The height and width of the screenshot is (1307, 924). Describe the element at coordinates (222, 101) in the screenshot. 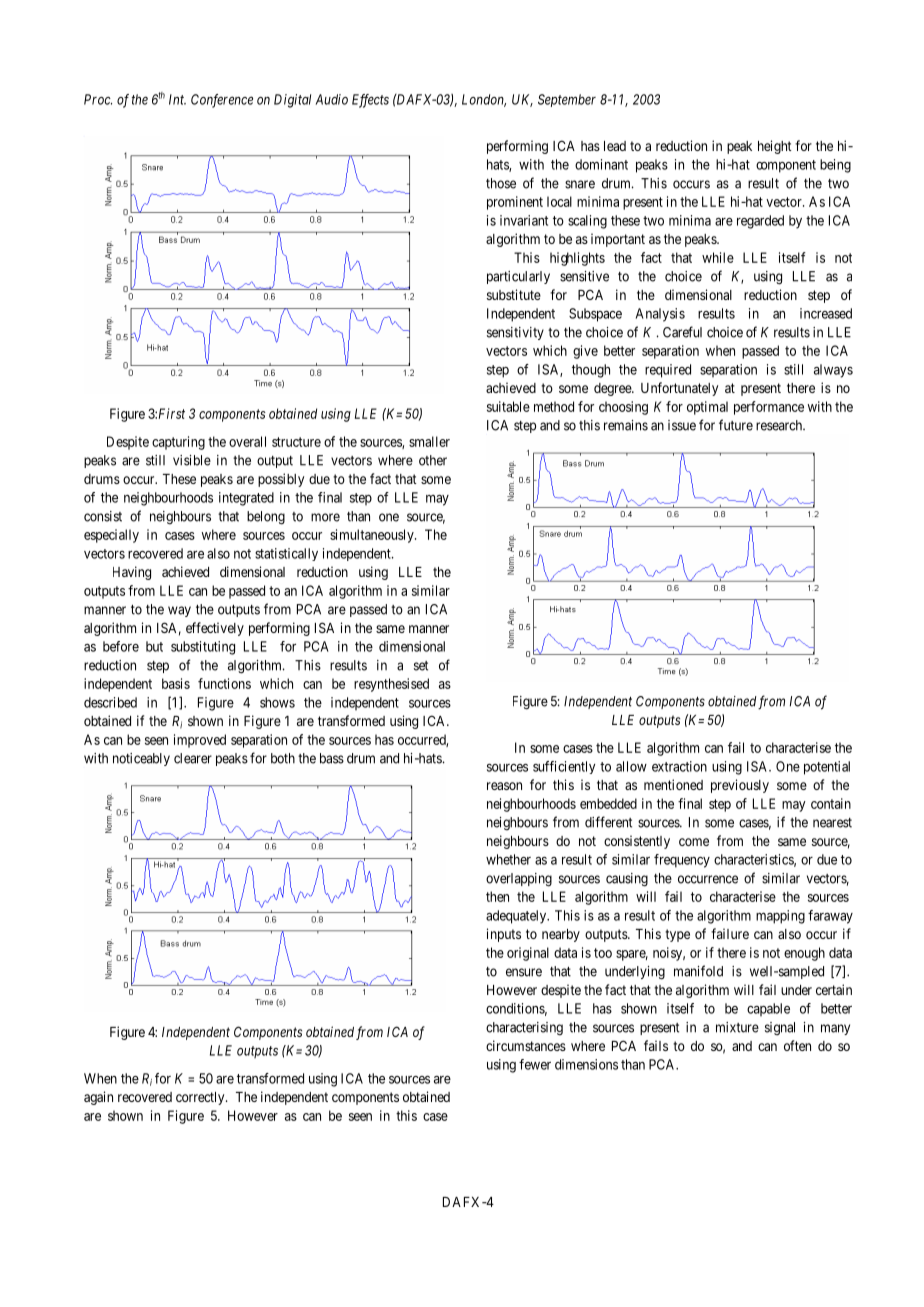

I see `Conference` at that location.
